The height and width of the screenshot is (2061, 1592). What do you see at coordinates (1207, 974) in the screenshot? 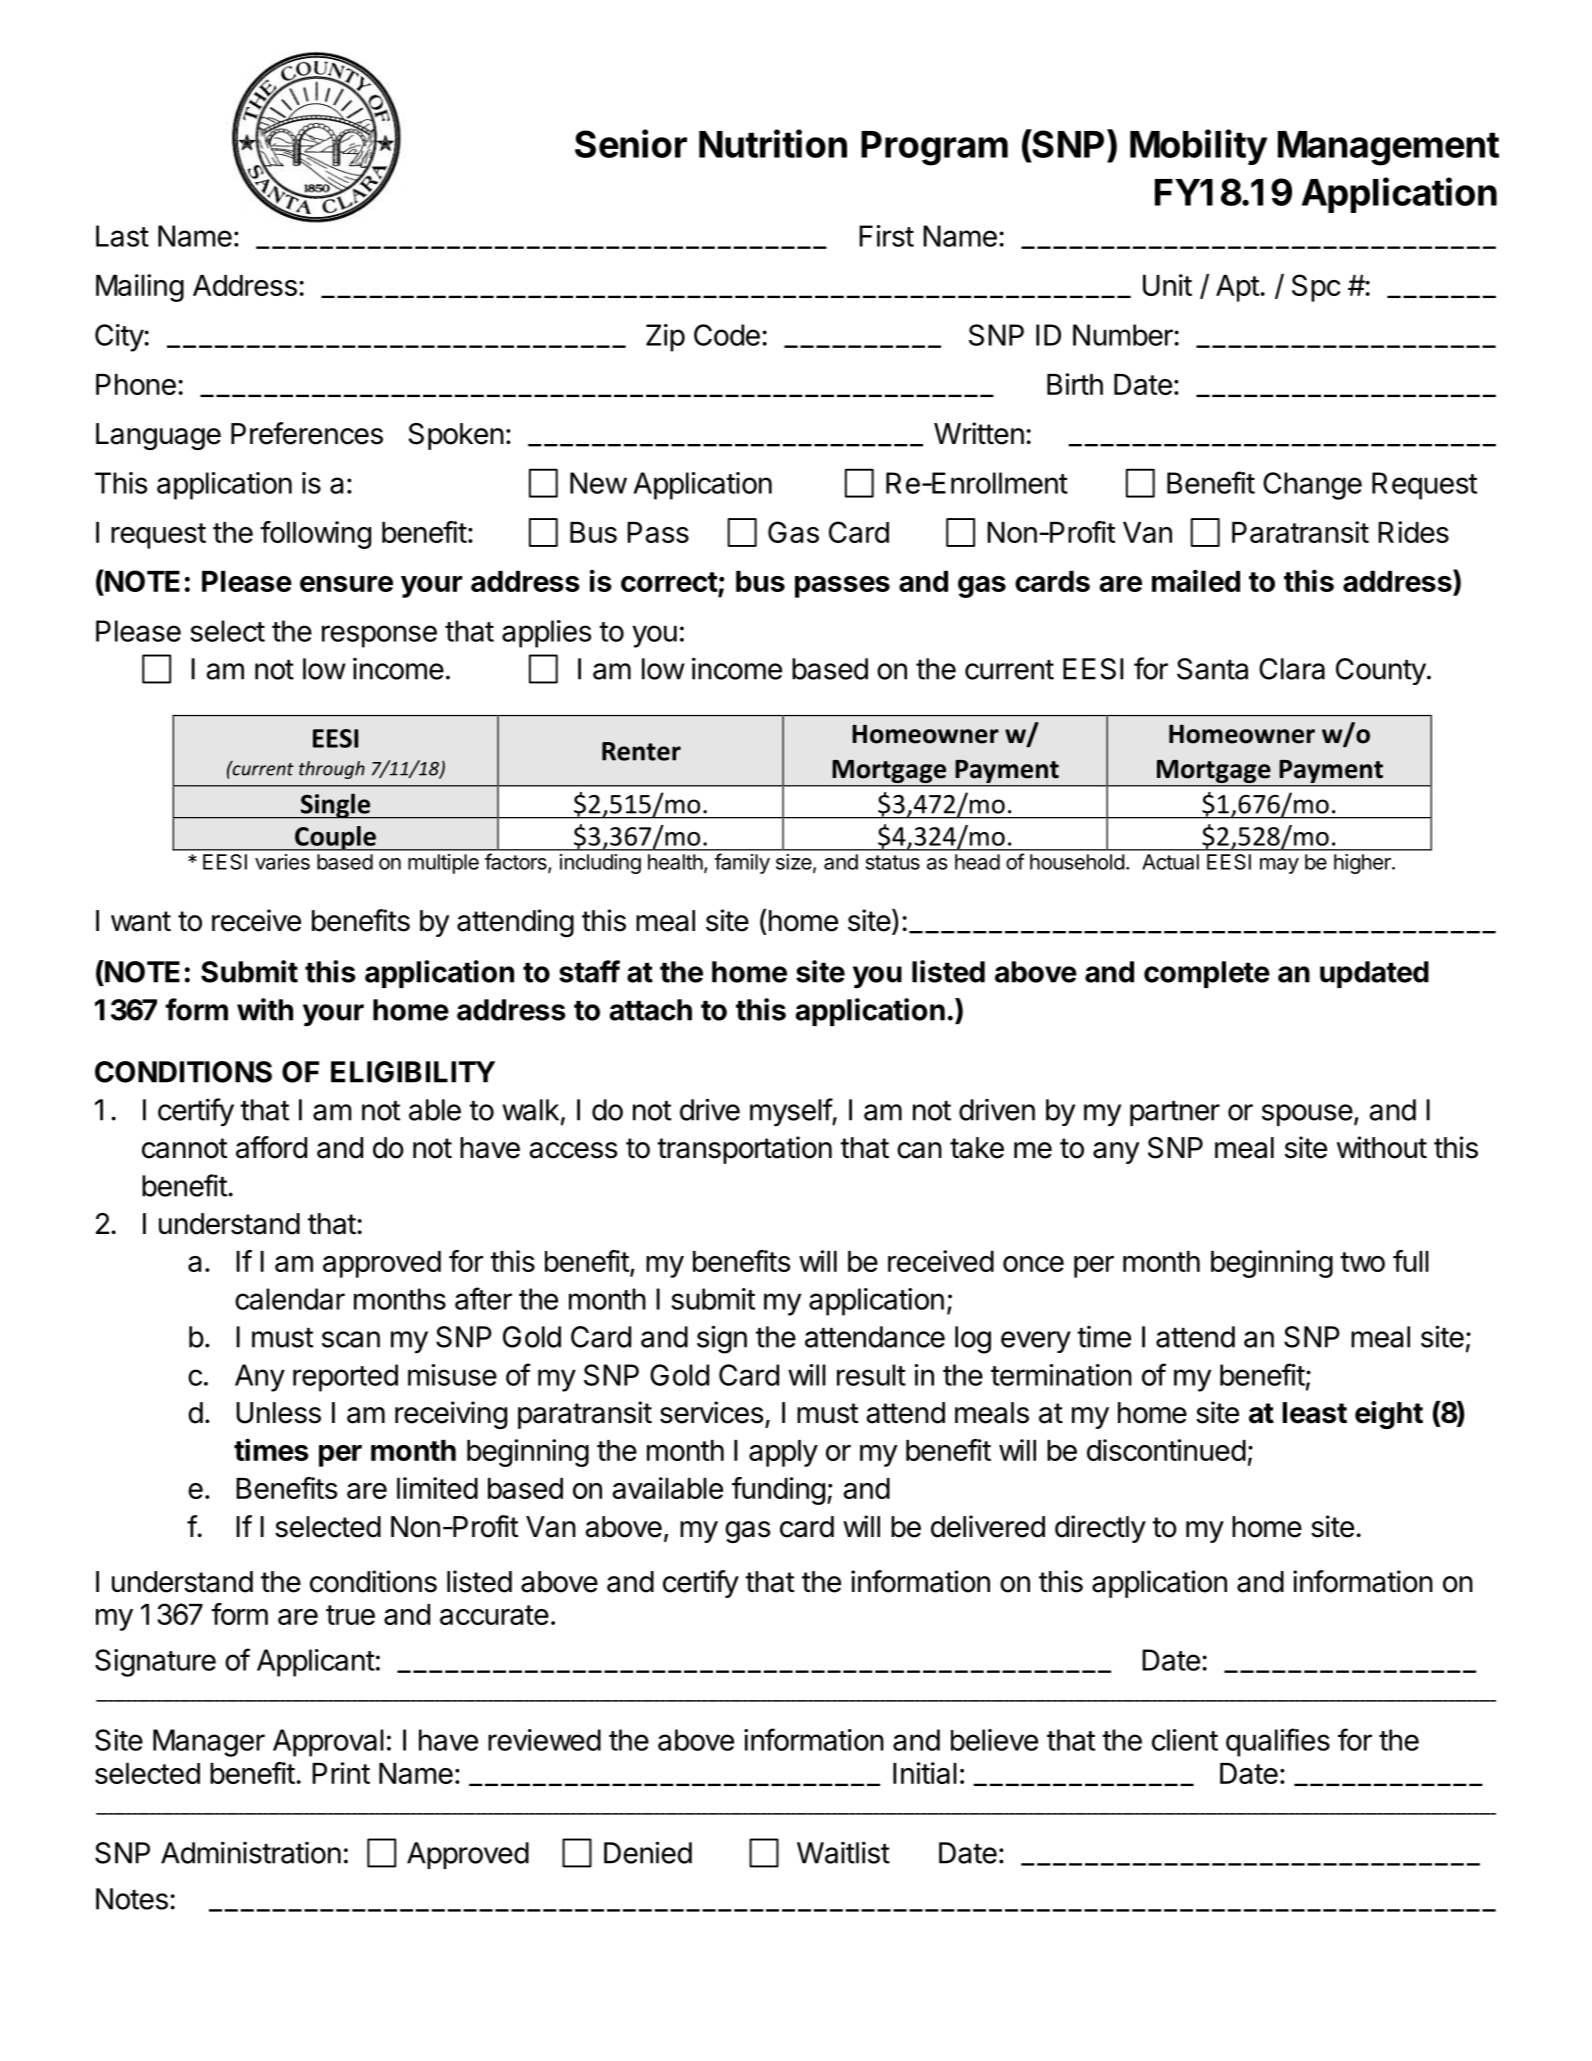
I see `complete` at bounding box center [1207, 974].
